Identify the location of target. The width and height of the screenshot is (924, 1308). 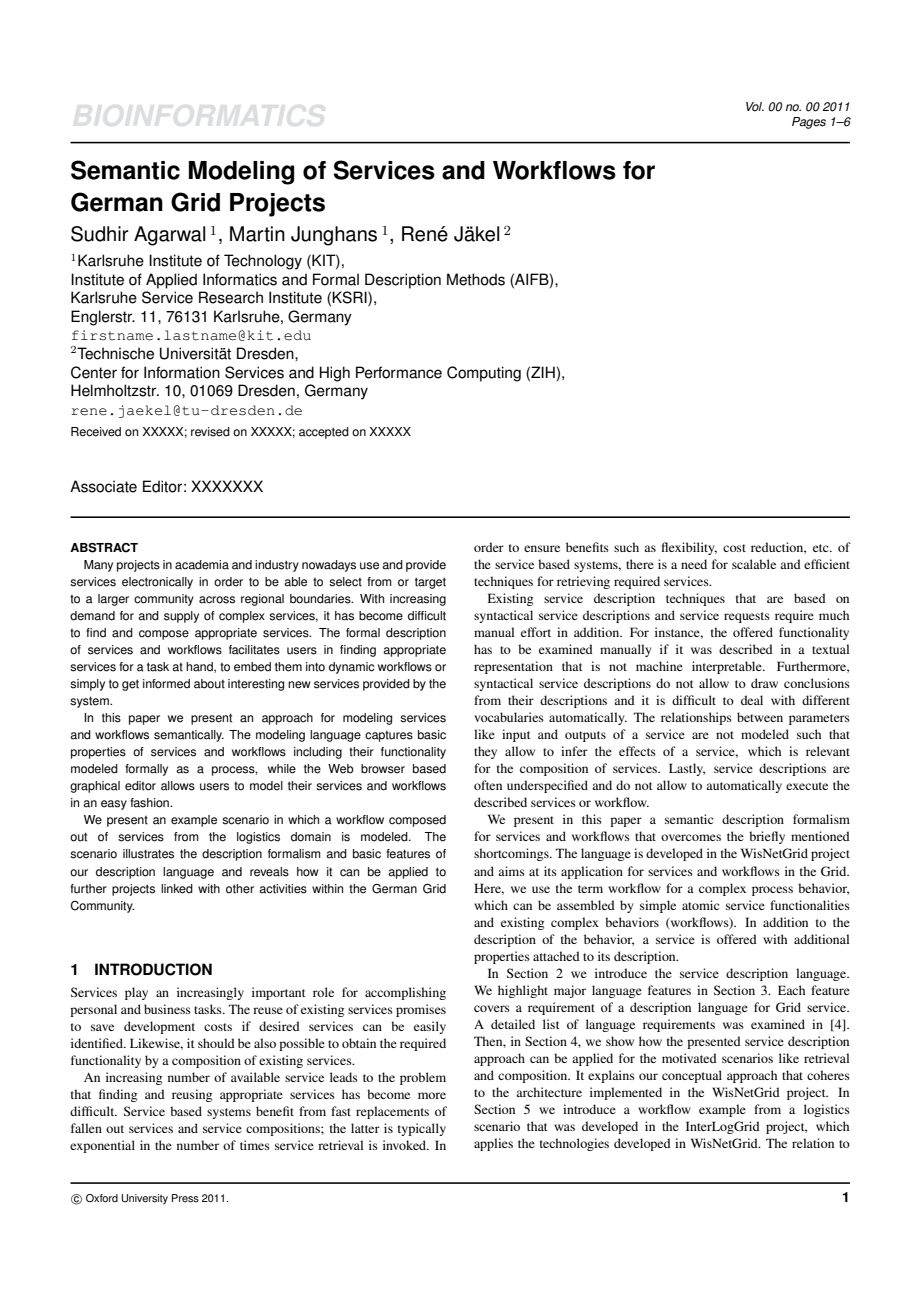
(430, 583).
